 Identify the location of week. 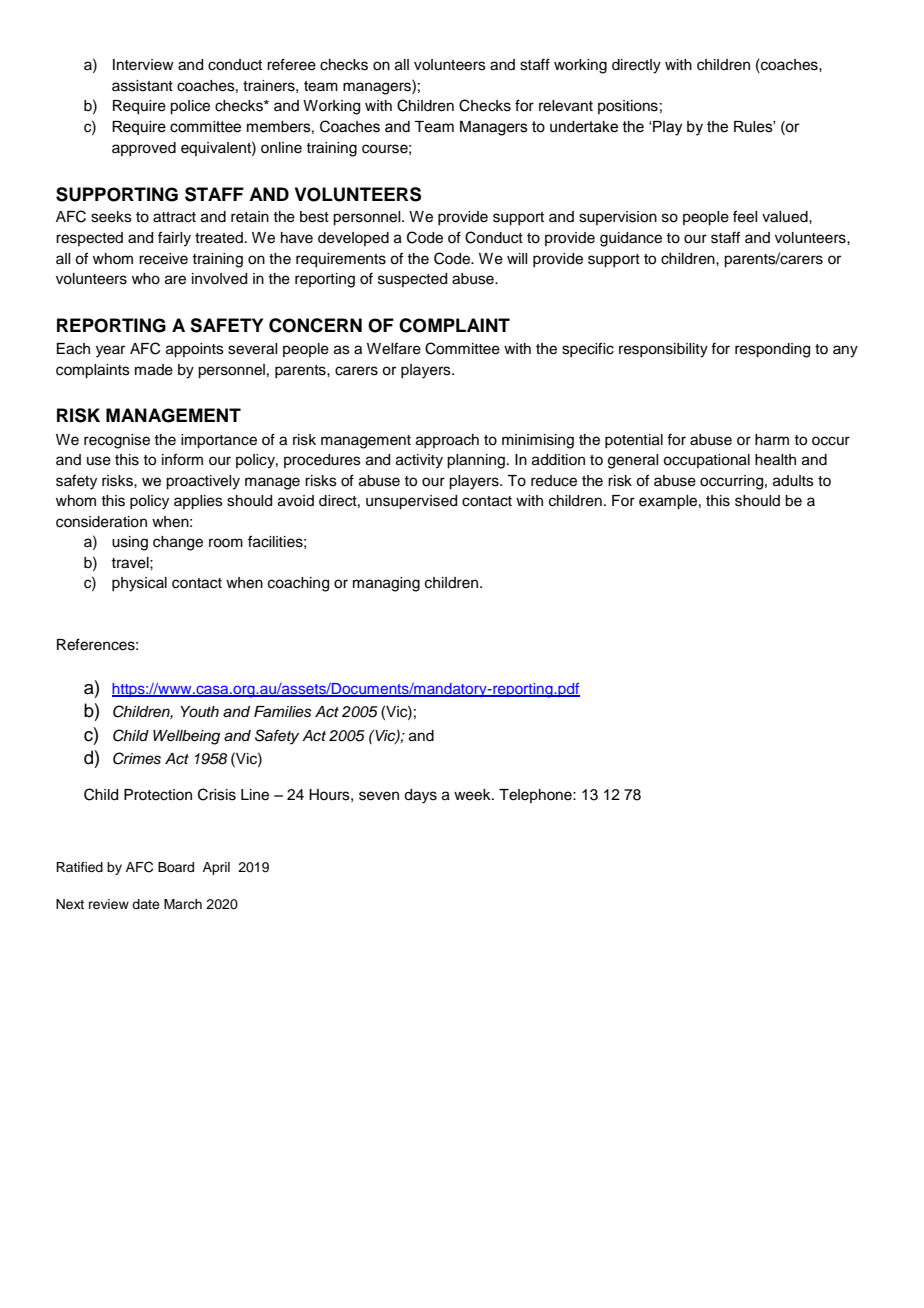
(473, 795).
